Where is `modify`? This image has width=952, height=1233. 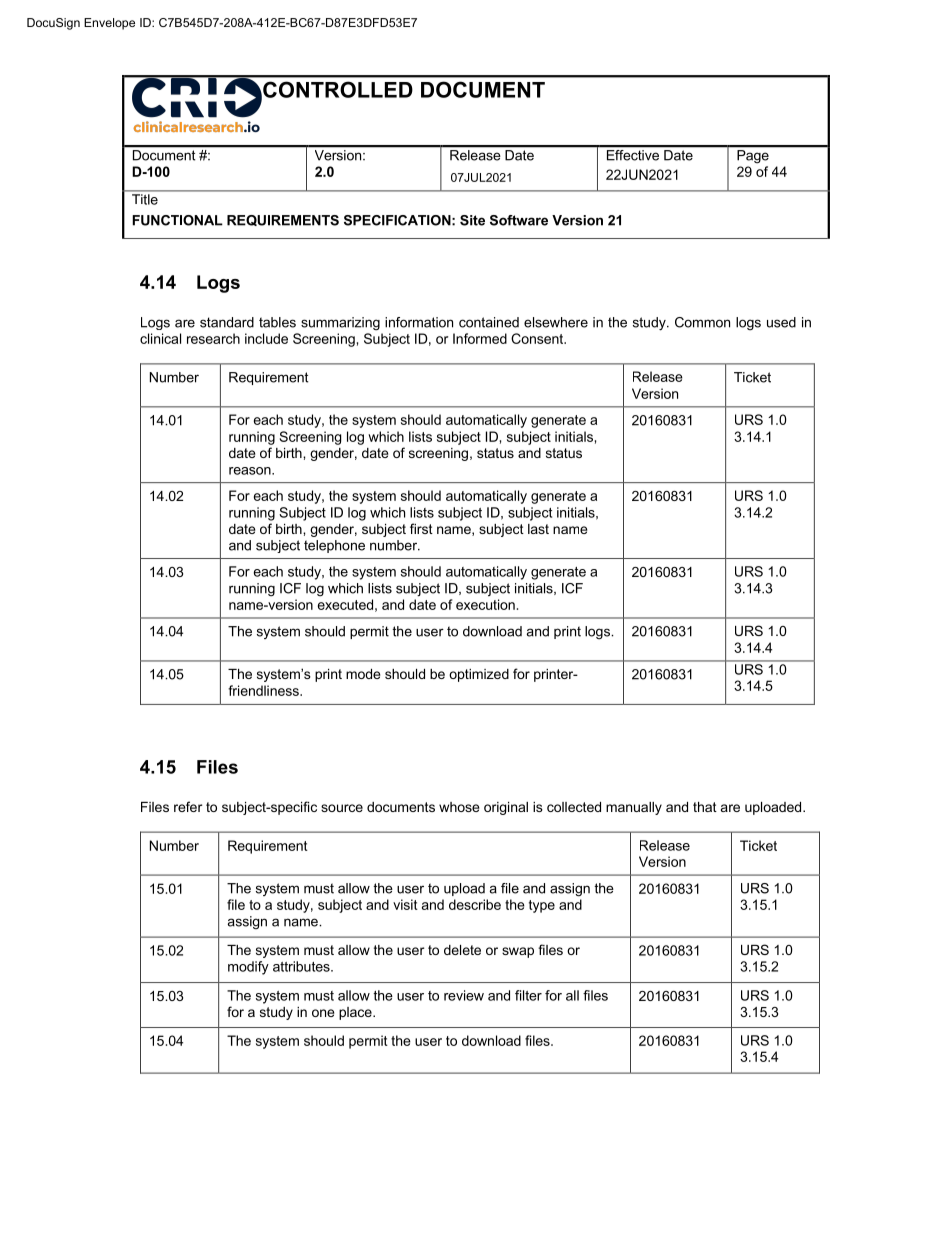 modify is located at coordinates (248, 968).
